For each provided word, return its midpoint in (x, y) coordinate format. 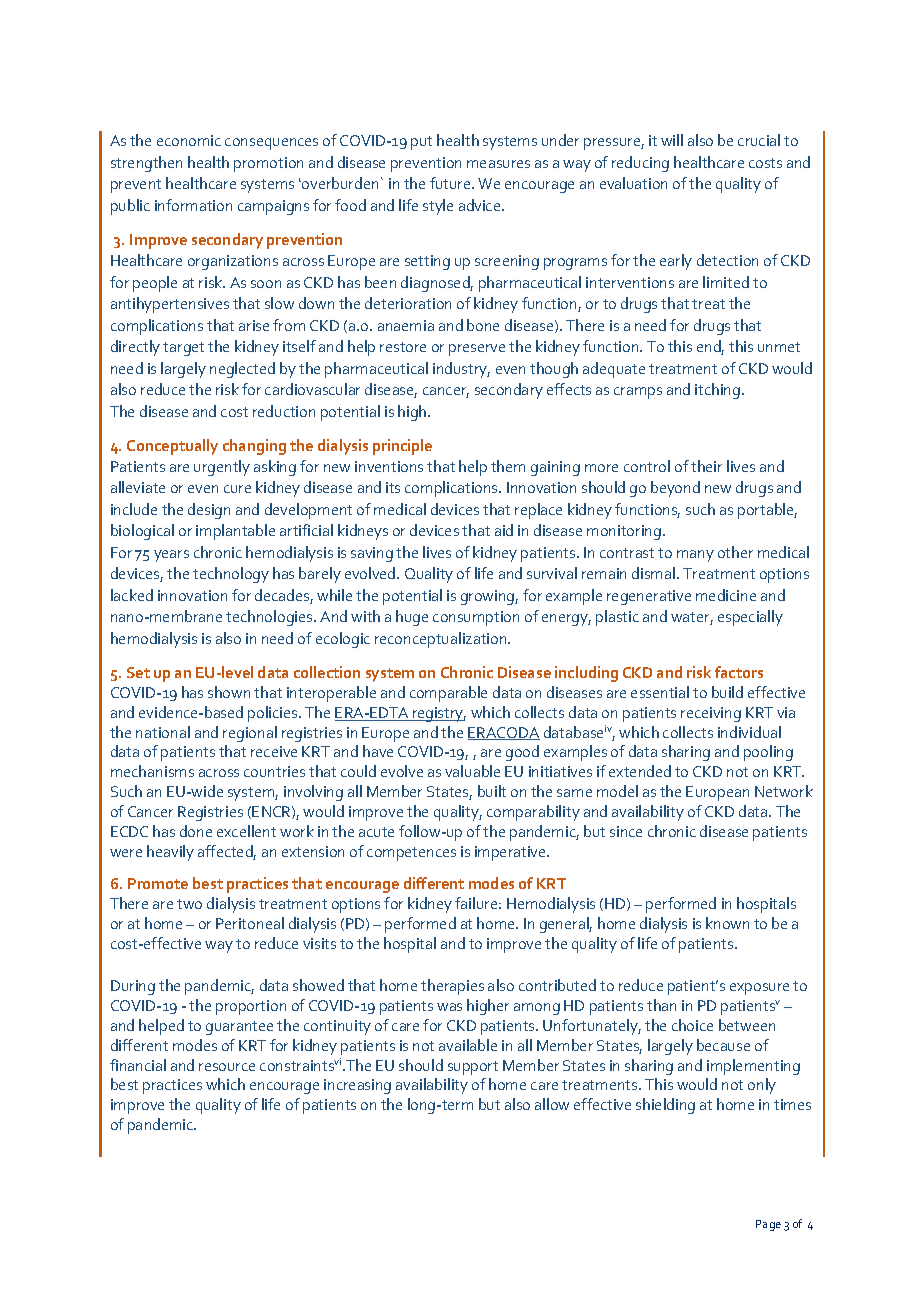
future (451, 183)
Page (768, 1225)
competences (411, 854)
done (196, 831)
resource (227, 1067)
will (672, 140)
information (193, 205)
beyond (675, 489)
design (209, 511)
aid (504, 530)
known (727, 923)
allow (552, 1104)
